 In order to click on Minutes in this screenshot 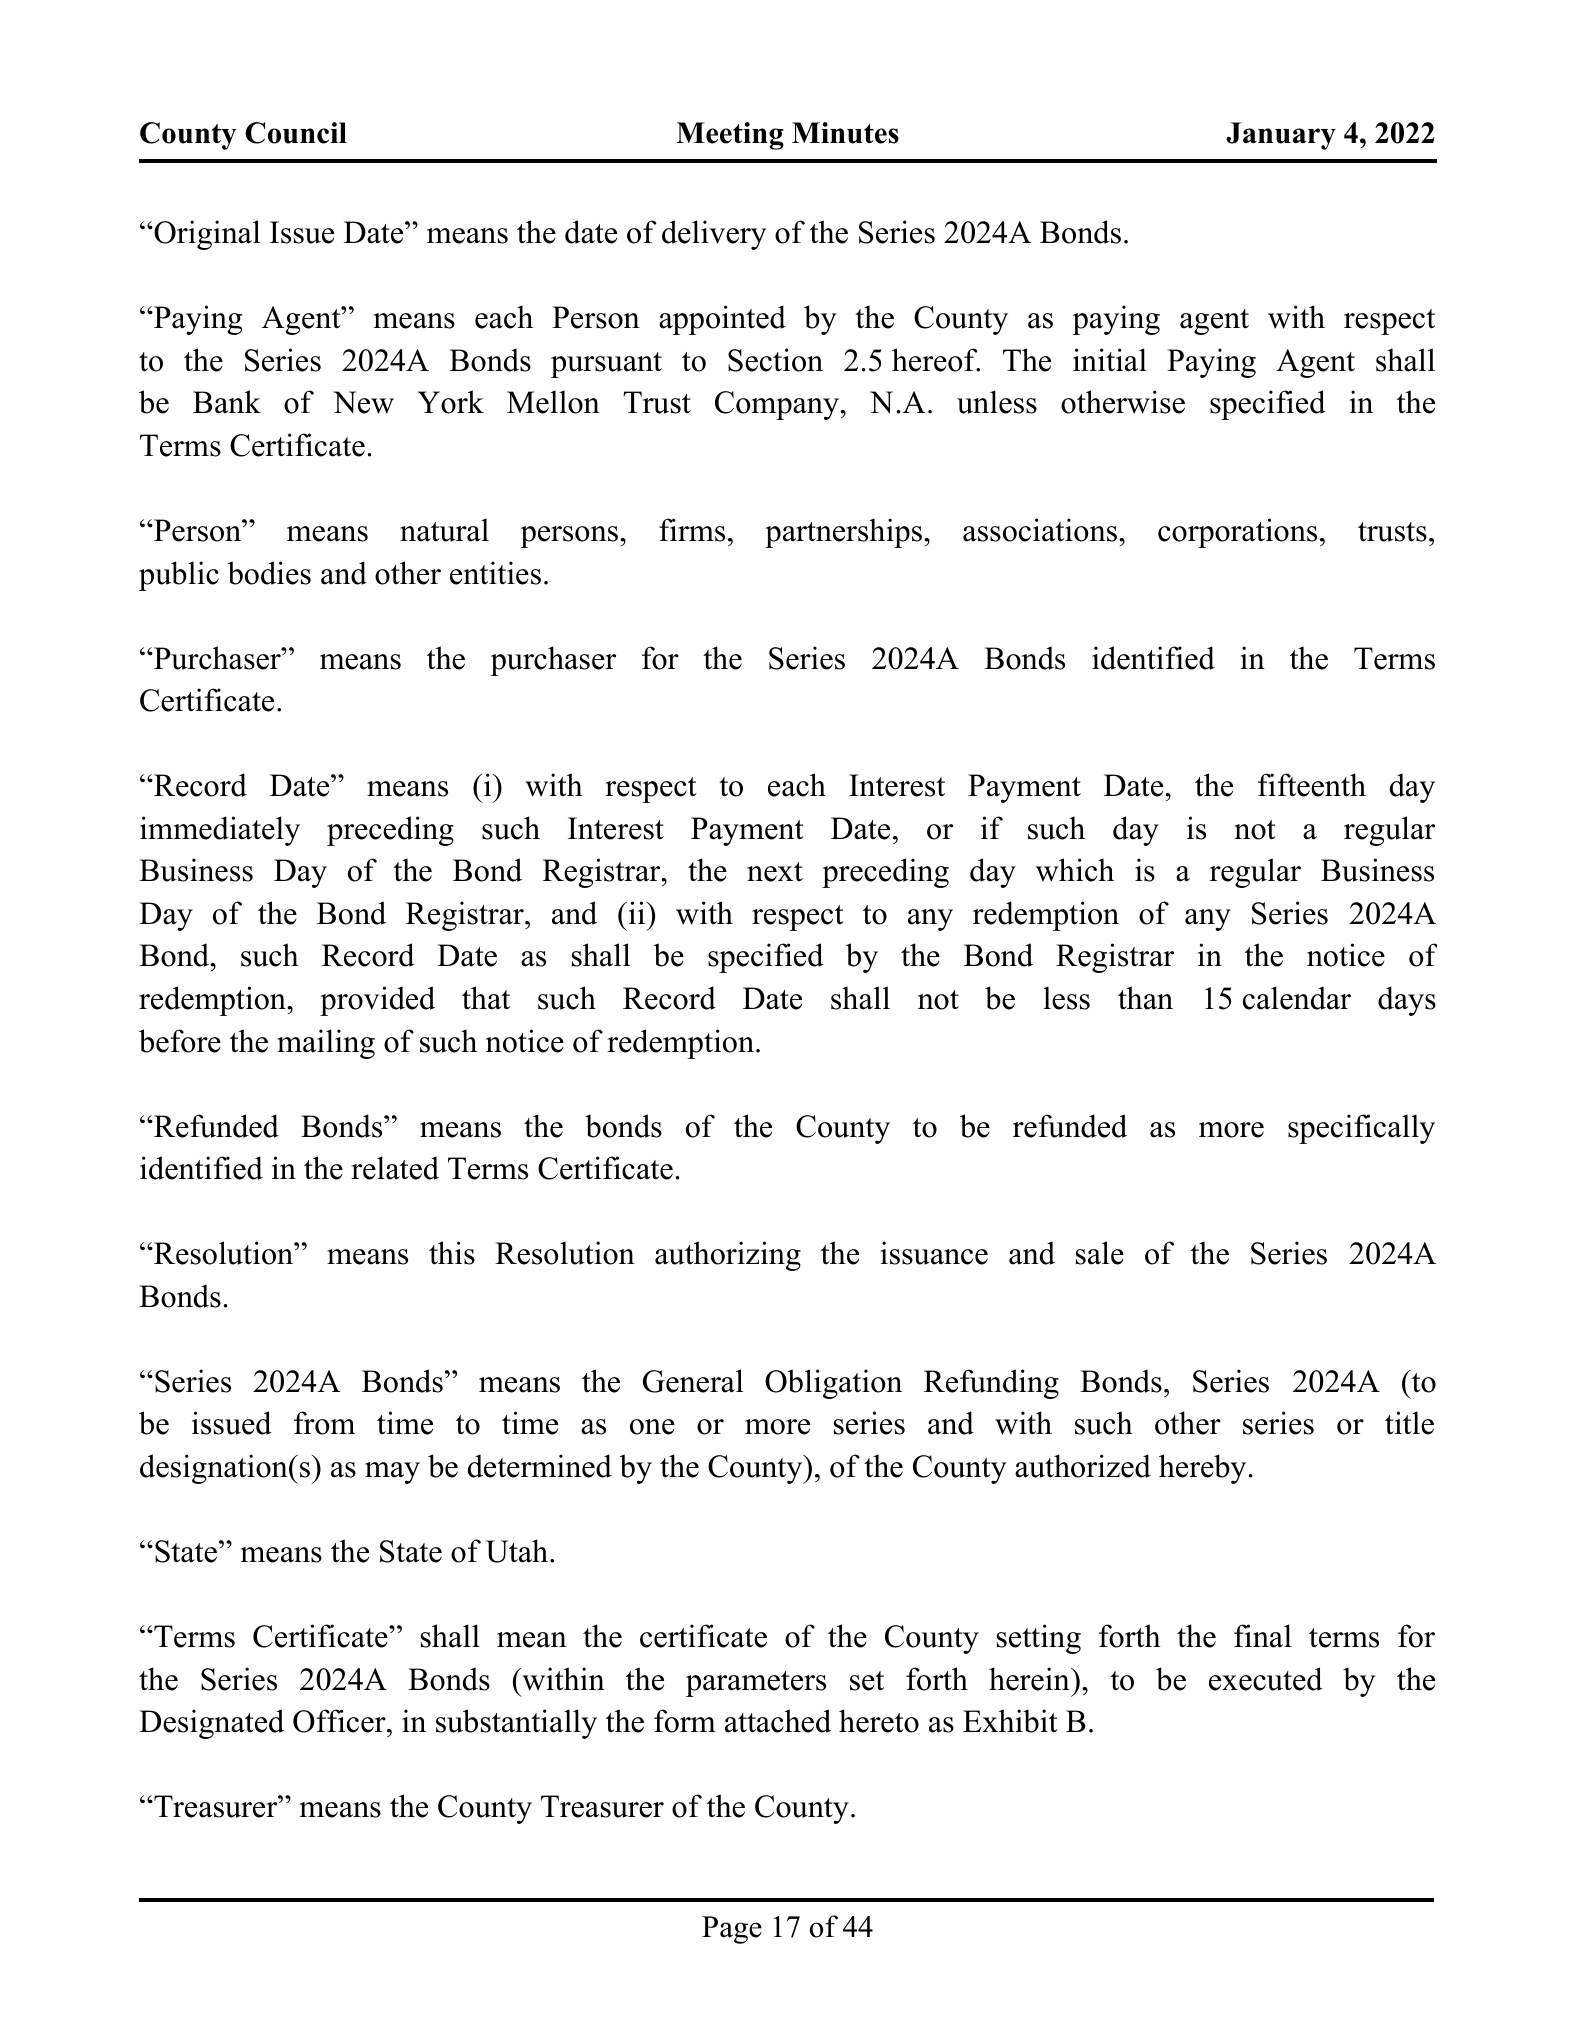, I will do `click(845, 133)`.
